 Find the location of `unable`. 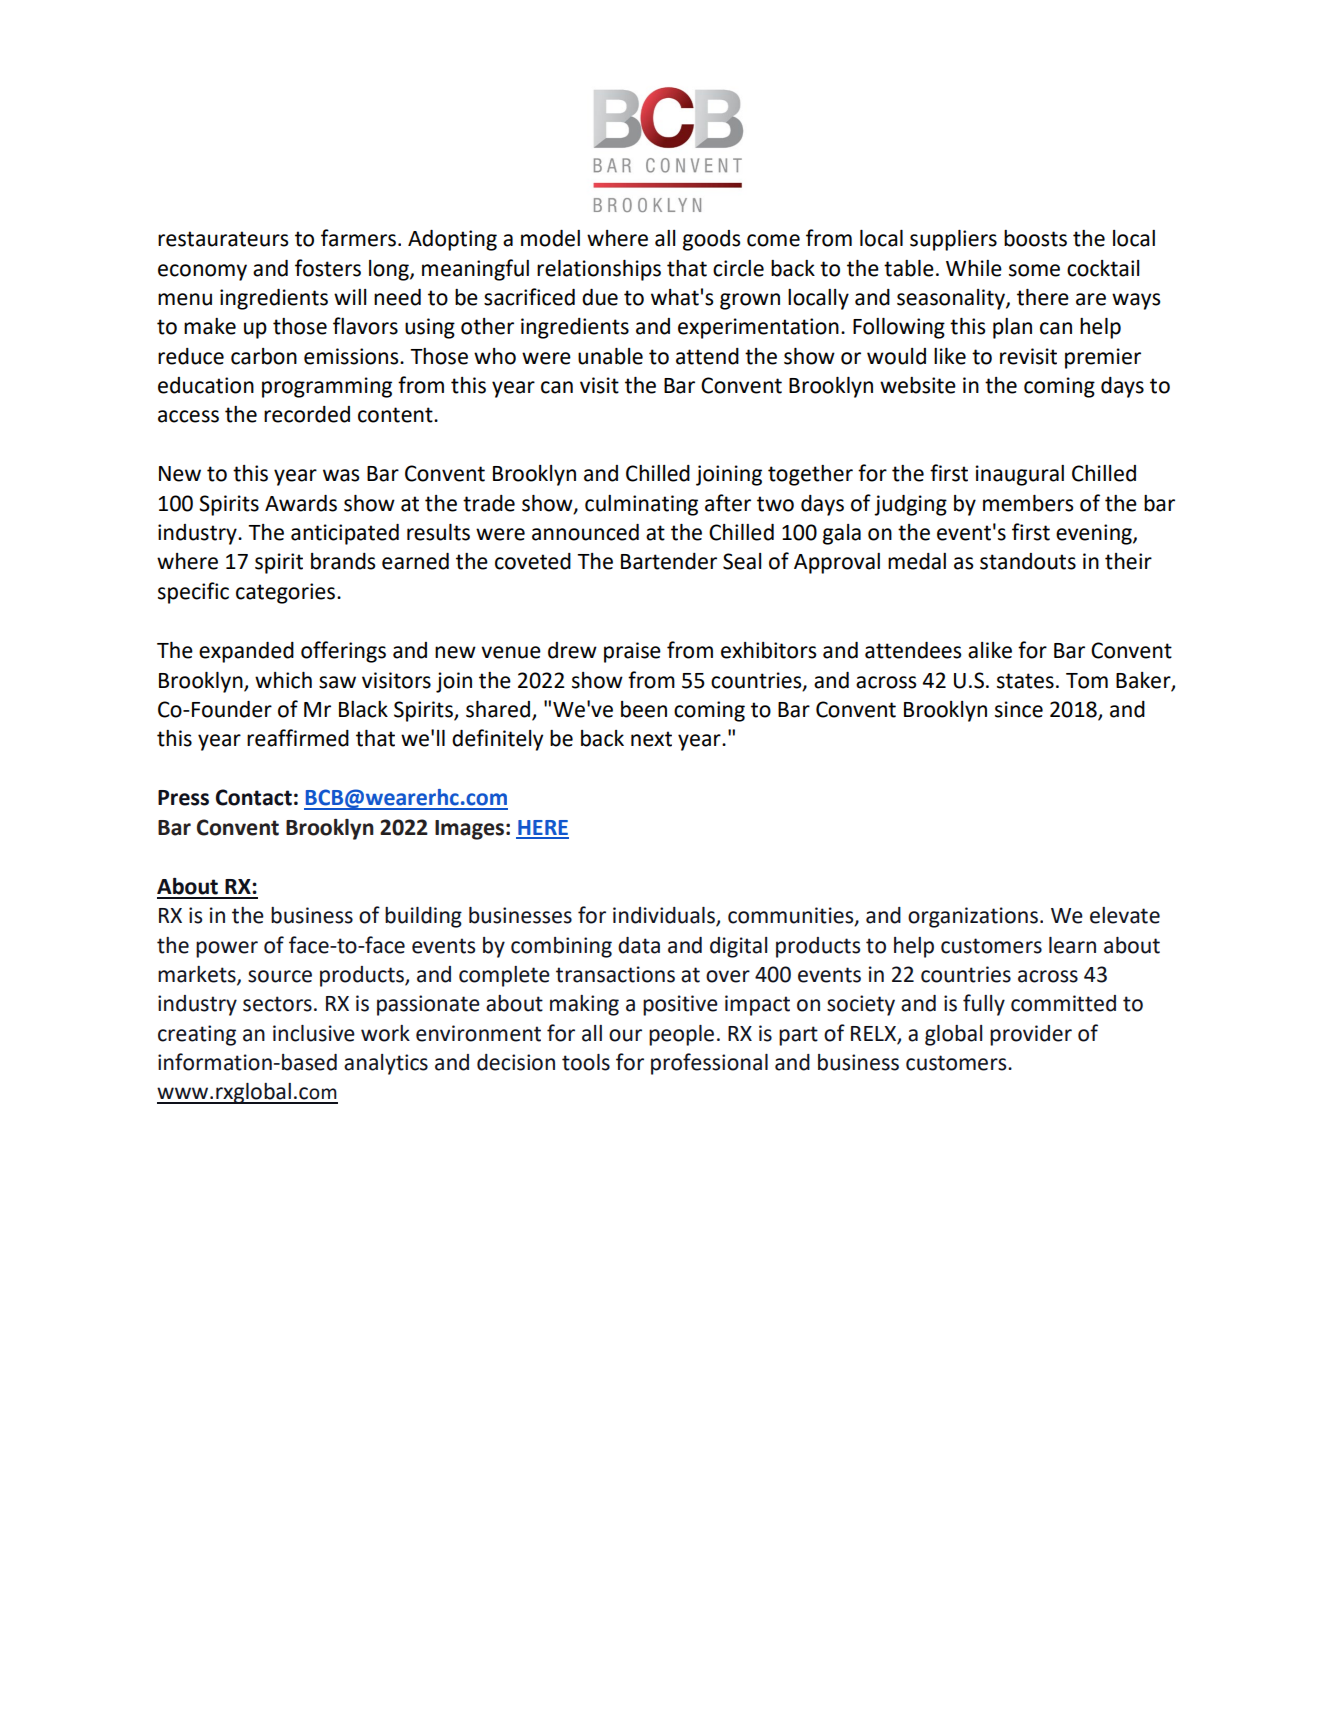

unable is located at coordinates (610, 356).
